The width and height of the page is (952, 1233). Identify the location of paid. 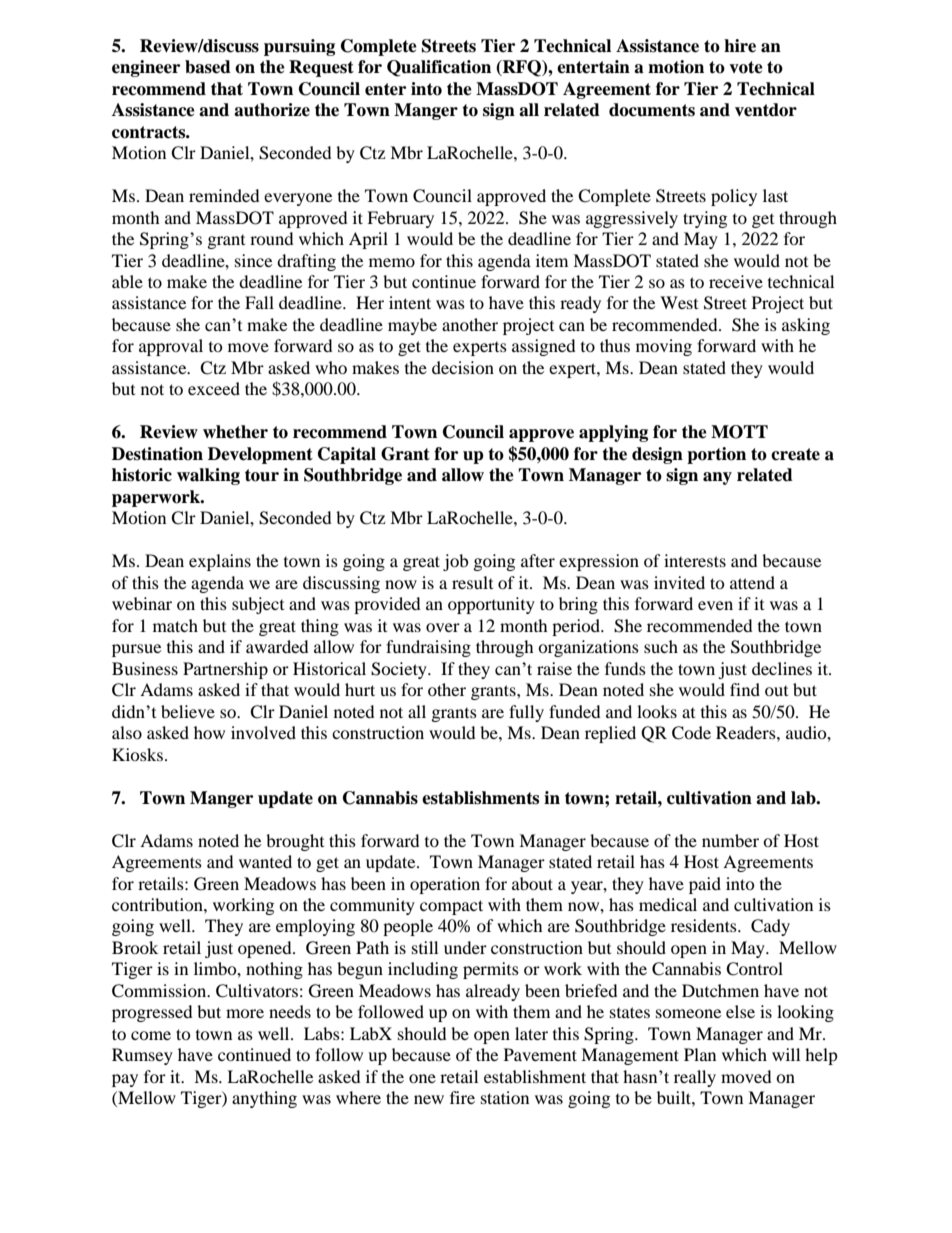
(705, 885).
